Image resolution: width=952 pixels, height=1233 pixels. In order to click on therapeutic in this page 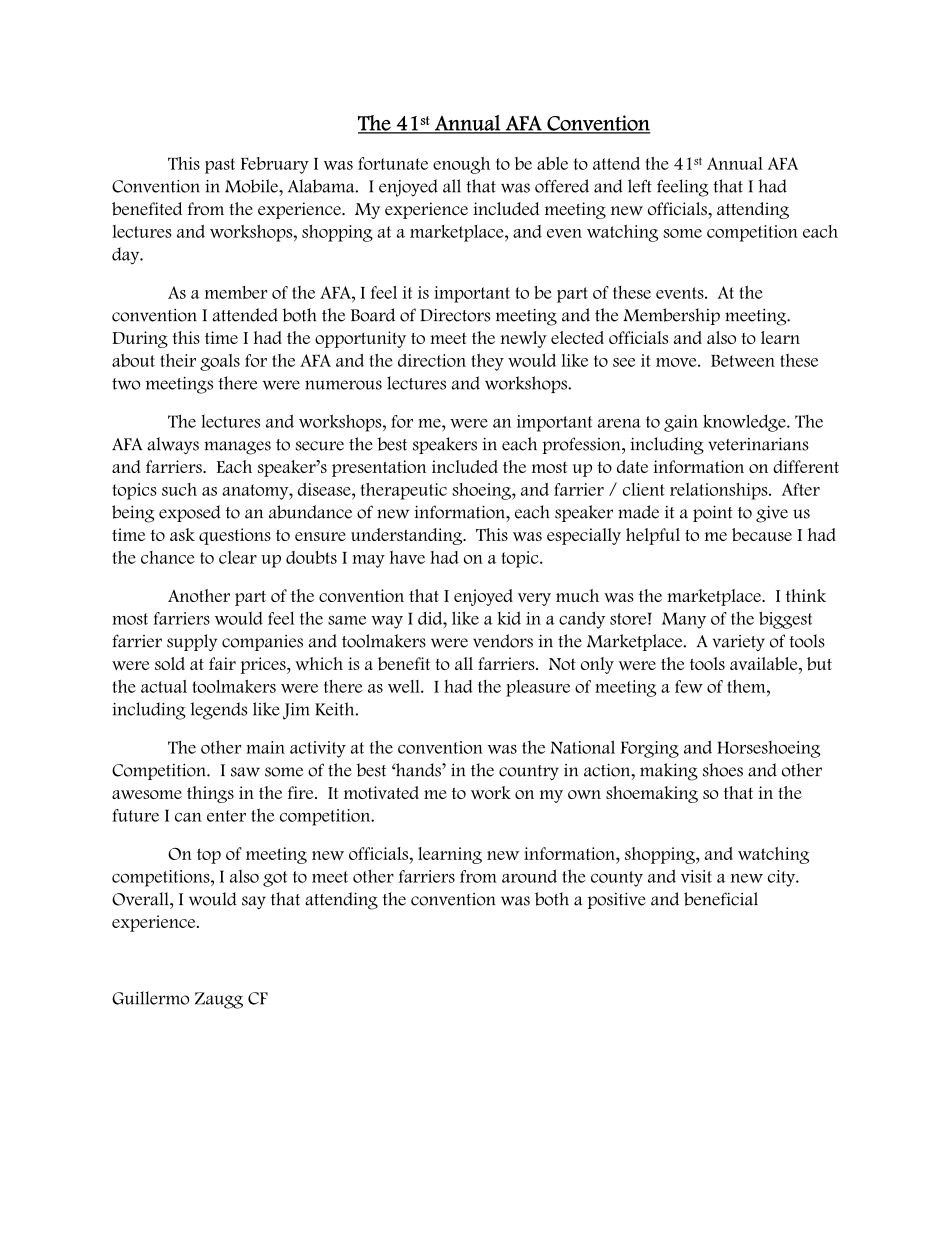, I will do `click(403, 491)`.
